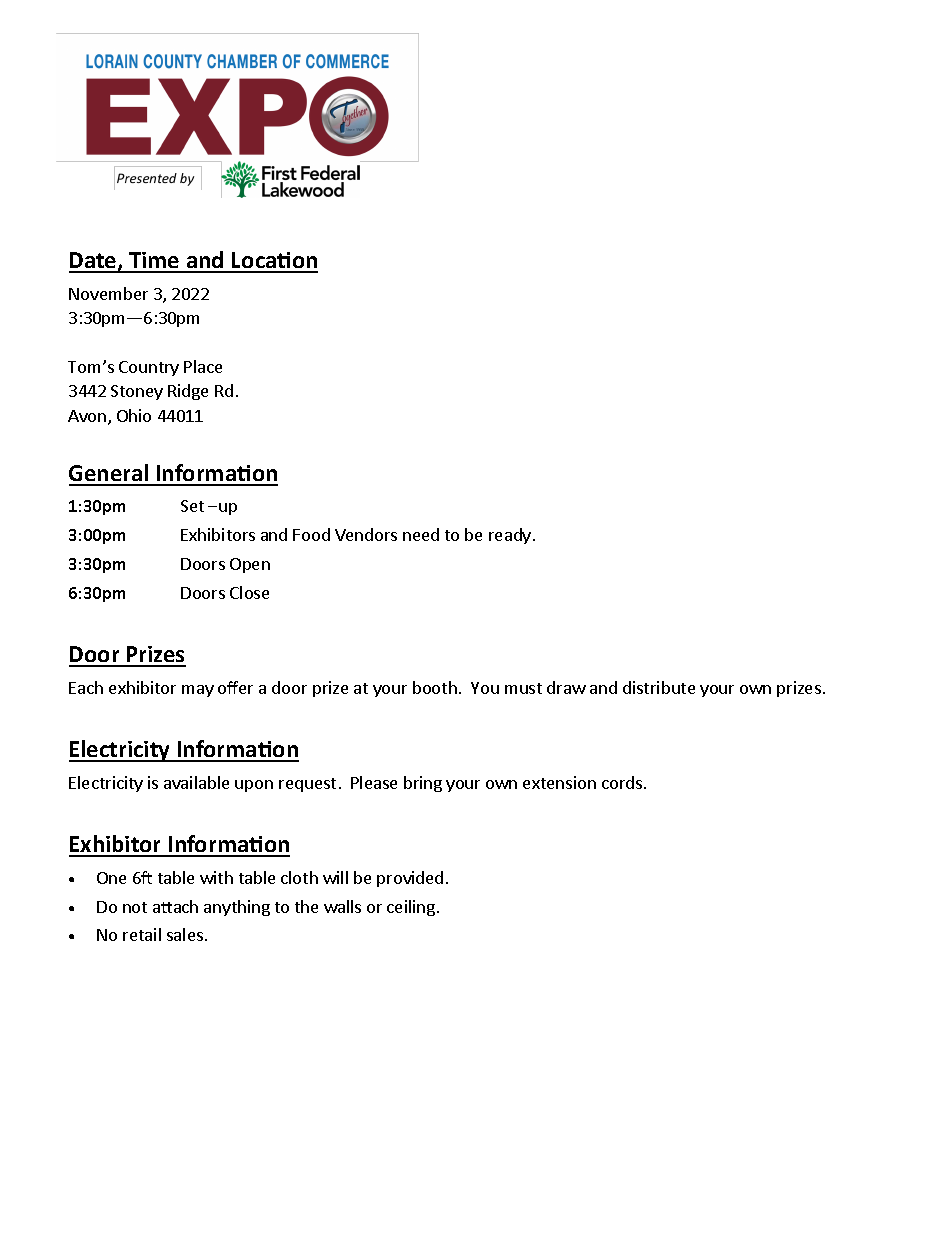 The height and width of the screenshot is (1233, 952). What do you see at coordinates (411, 908) in the screenshot?
I see `ceiling` at bounding box center [411, 908].
